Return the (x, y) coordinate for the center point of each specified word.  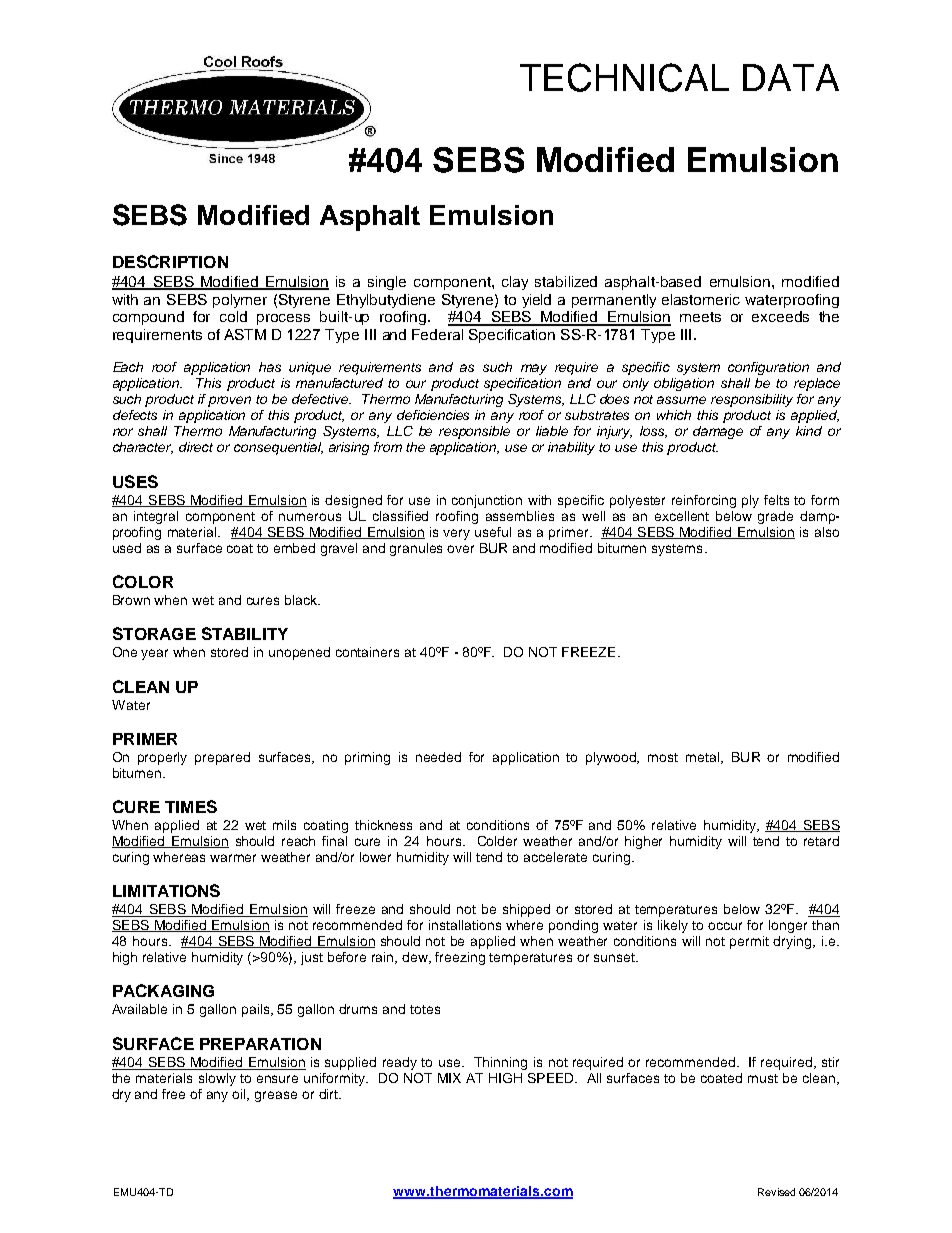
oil (240, 1095)
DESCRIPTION (170, 261)
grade (775, 517)
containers (367, 652)
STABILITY (245, 633)
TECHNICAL (624, 77)
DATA (791, 77)
